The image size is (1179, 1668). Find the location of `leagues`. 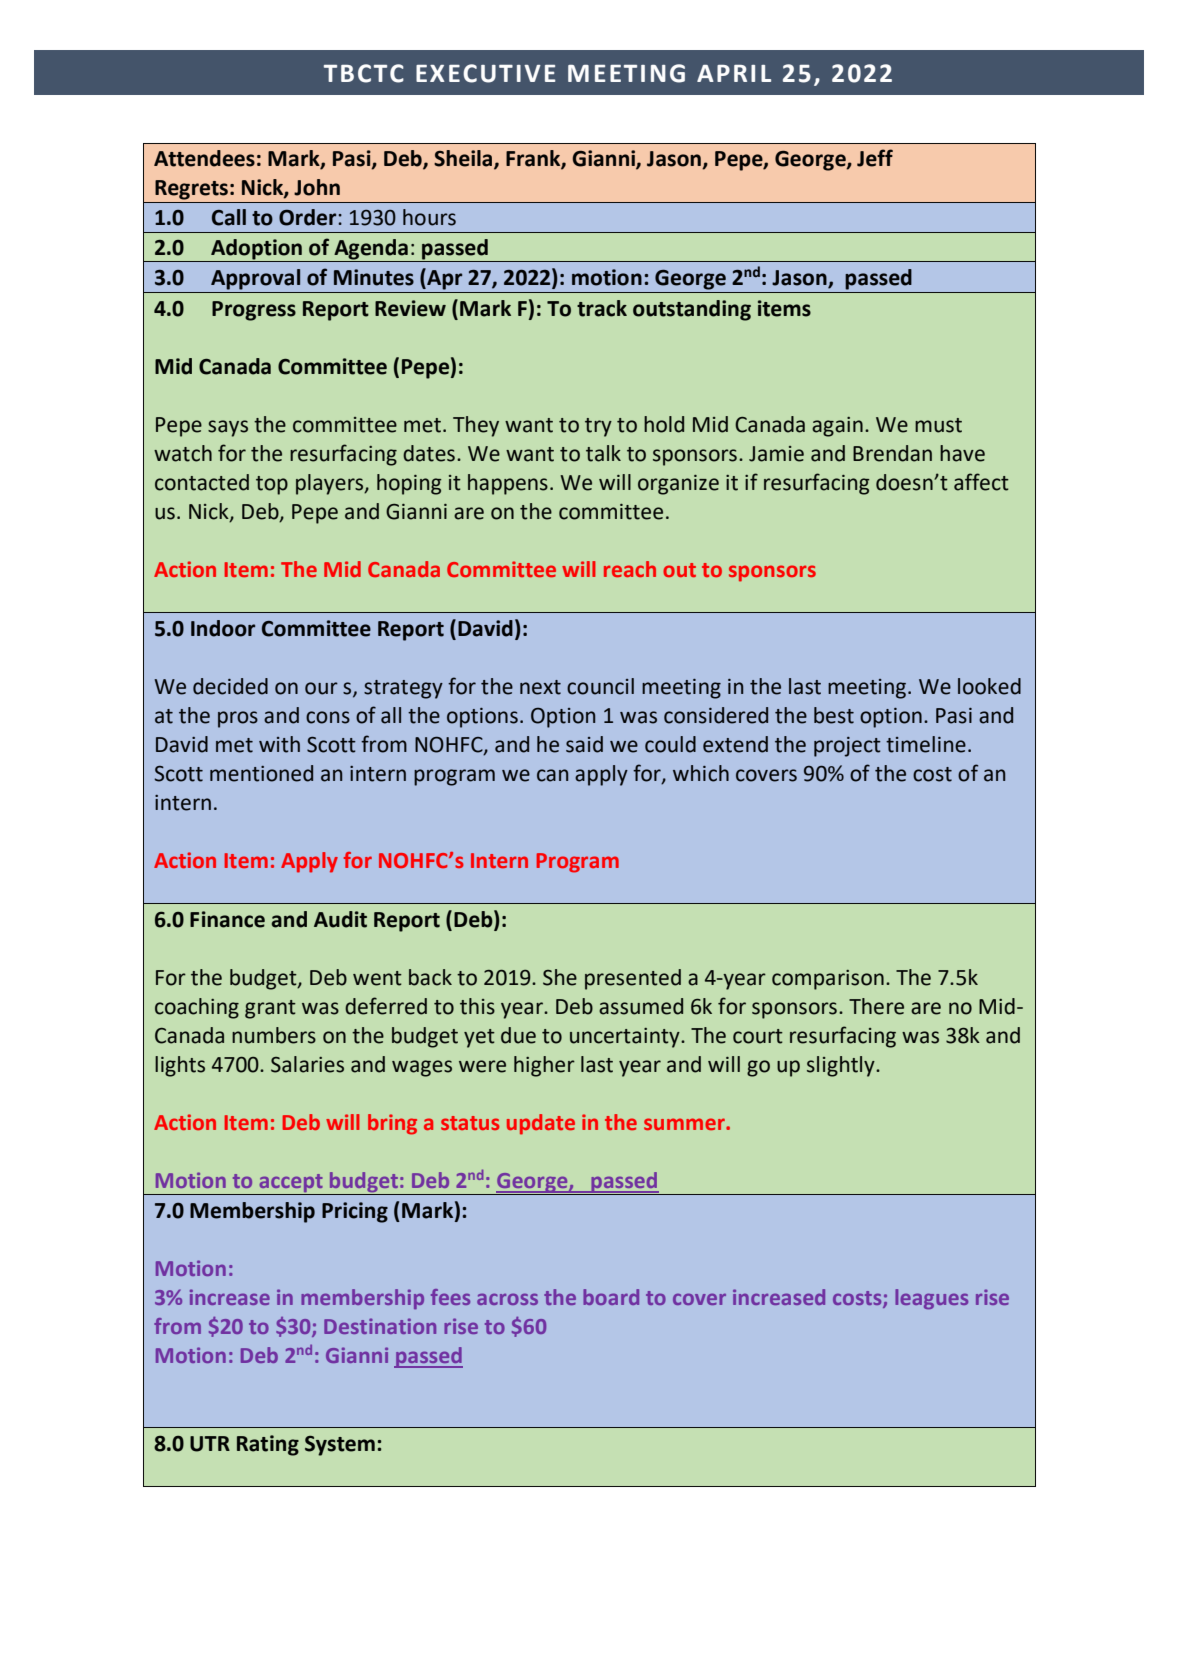

leagues is located at coordinates (931, 1299).
